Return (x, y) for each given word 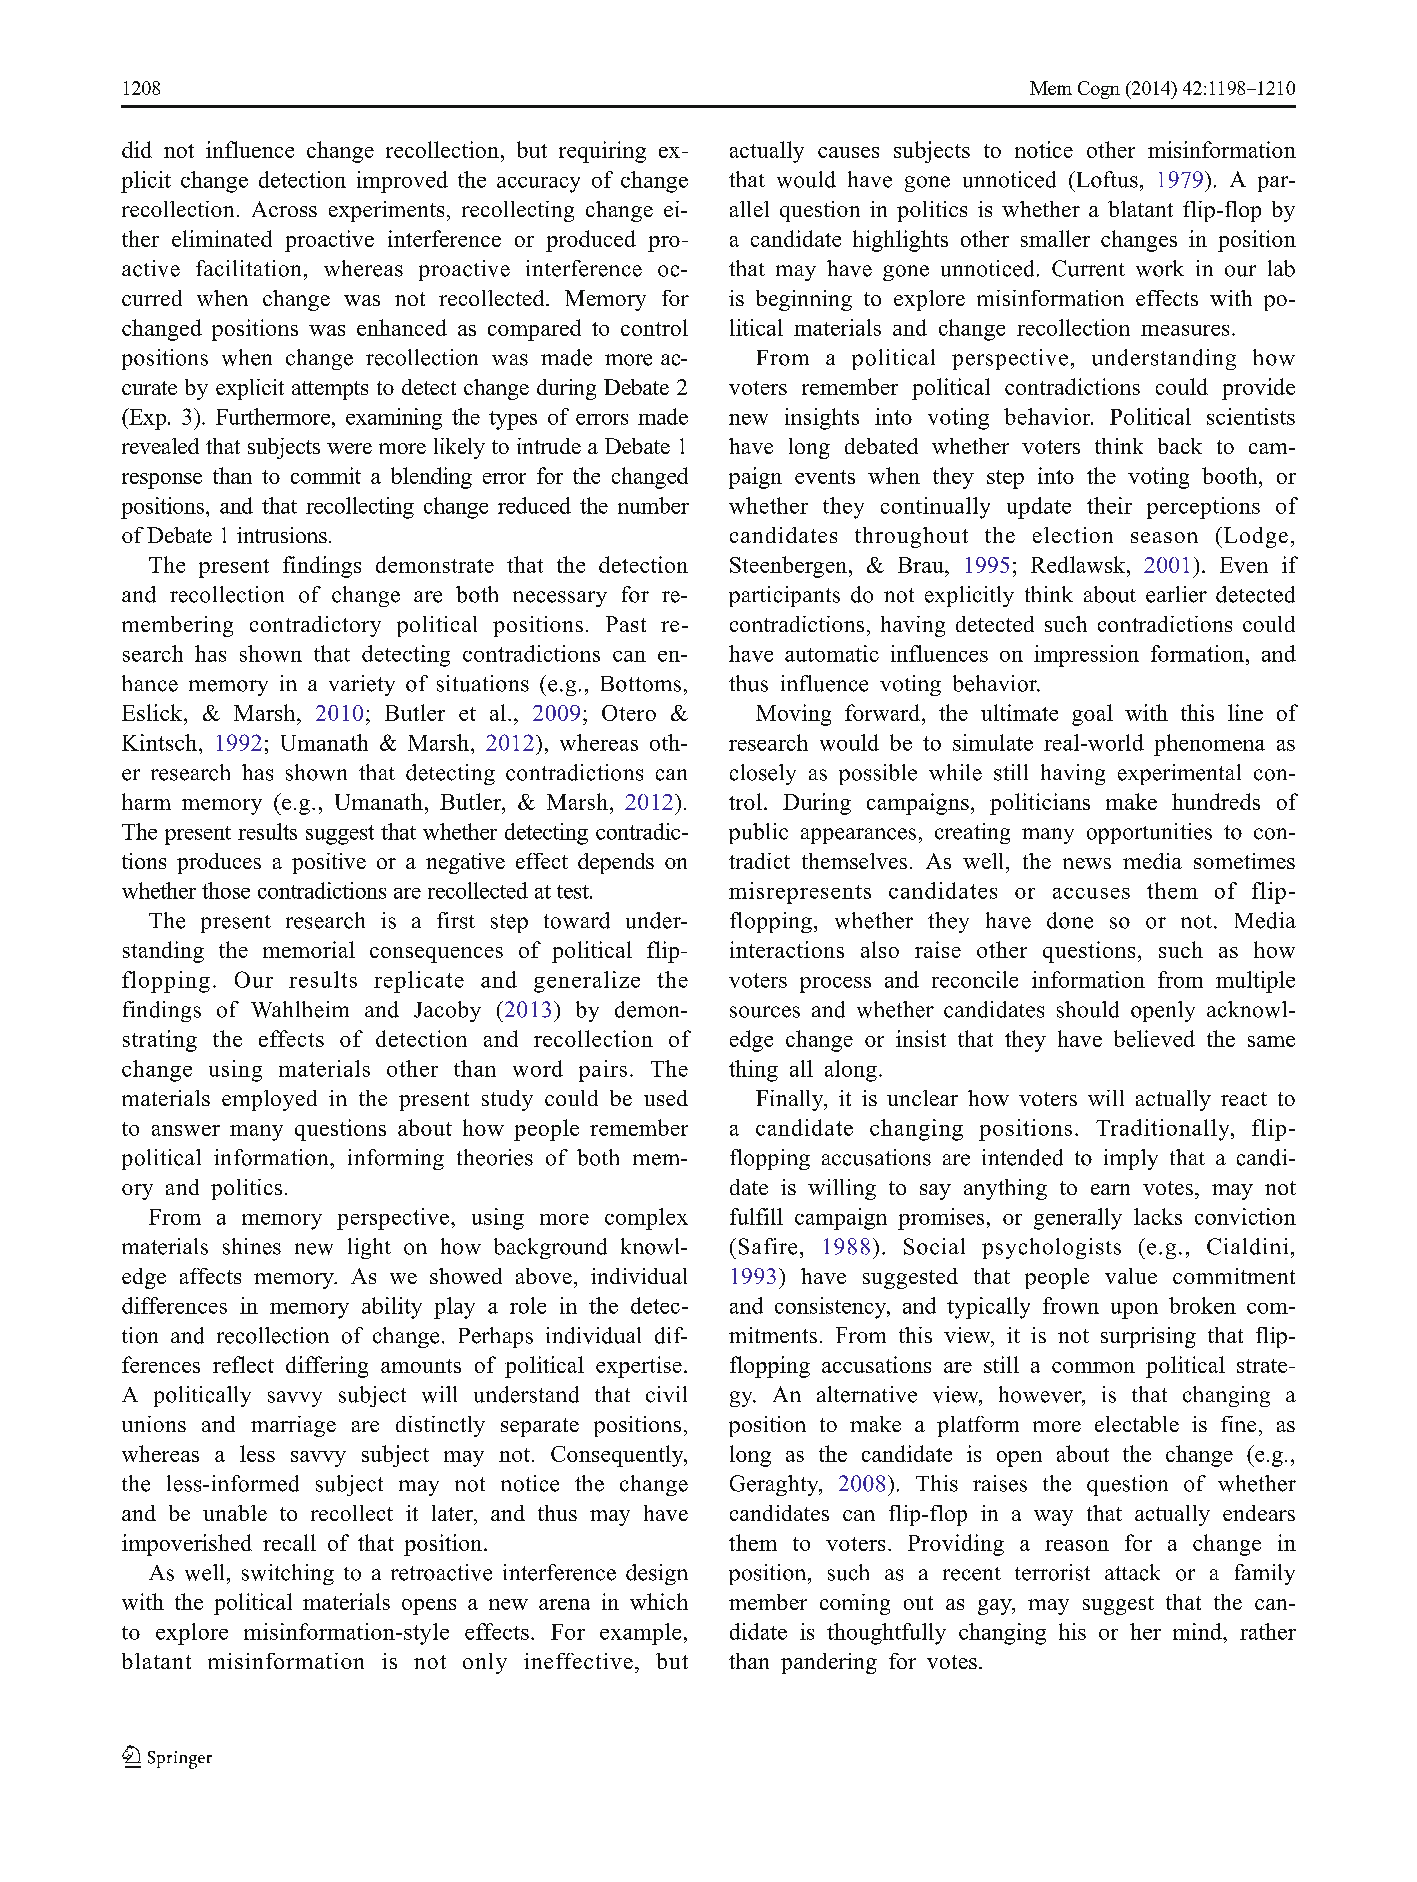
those (226, 890)
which (659, 1601)
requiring (602, 152)
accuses (1091, 893)
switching (288, 1574)
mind (1198, 1631)
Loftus (1106, 179)
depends (616, 863)
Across (284, 209)
